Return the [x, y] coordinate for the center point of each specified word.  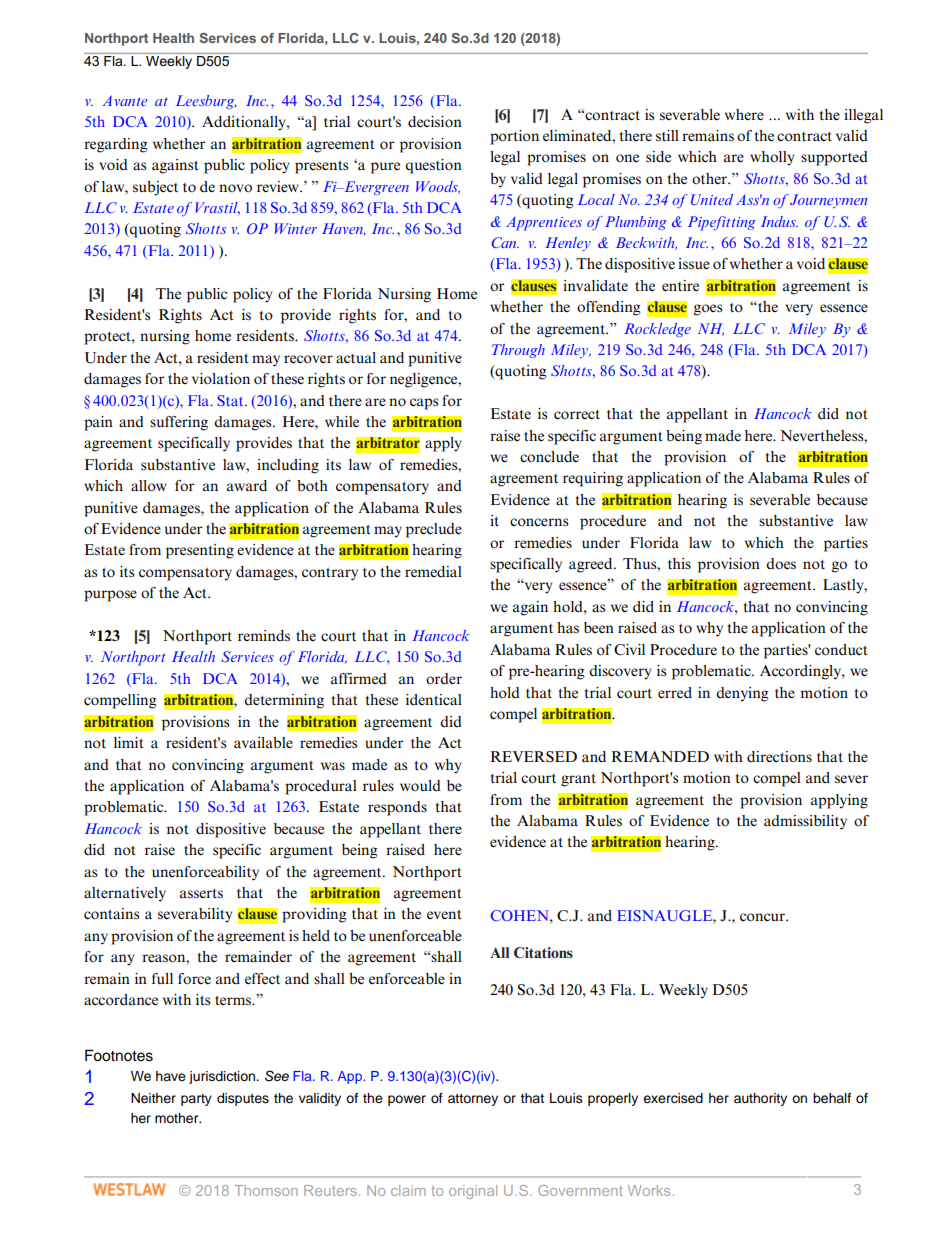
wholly [772, 158]
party [196, 1100]
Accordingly [801, 672]
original [473, 1192]
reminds [264, 636]
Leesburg [206, 102]
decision [435, 122]
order [444, 679]
